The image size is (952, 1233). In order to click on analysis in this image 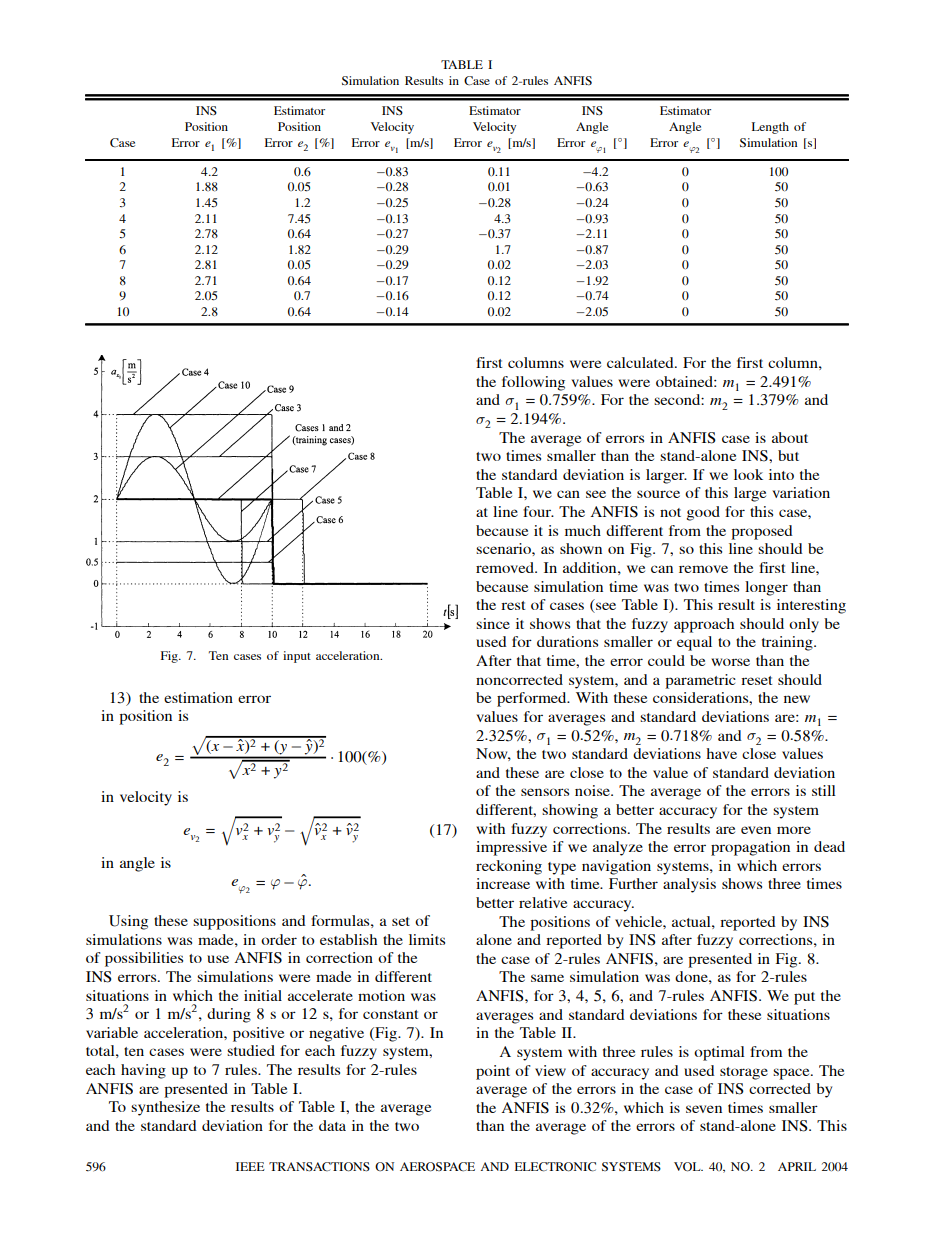, I will do `click(689, 885)`.
